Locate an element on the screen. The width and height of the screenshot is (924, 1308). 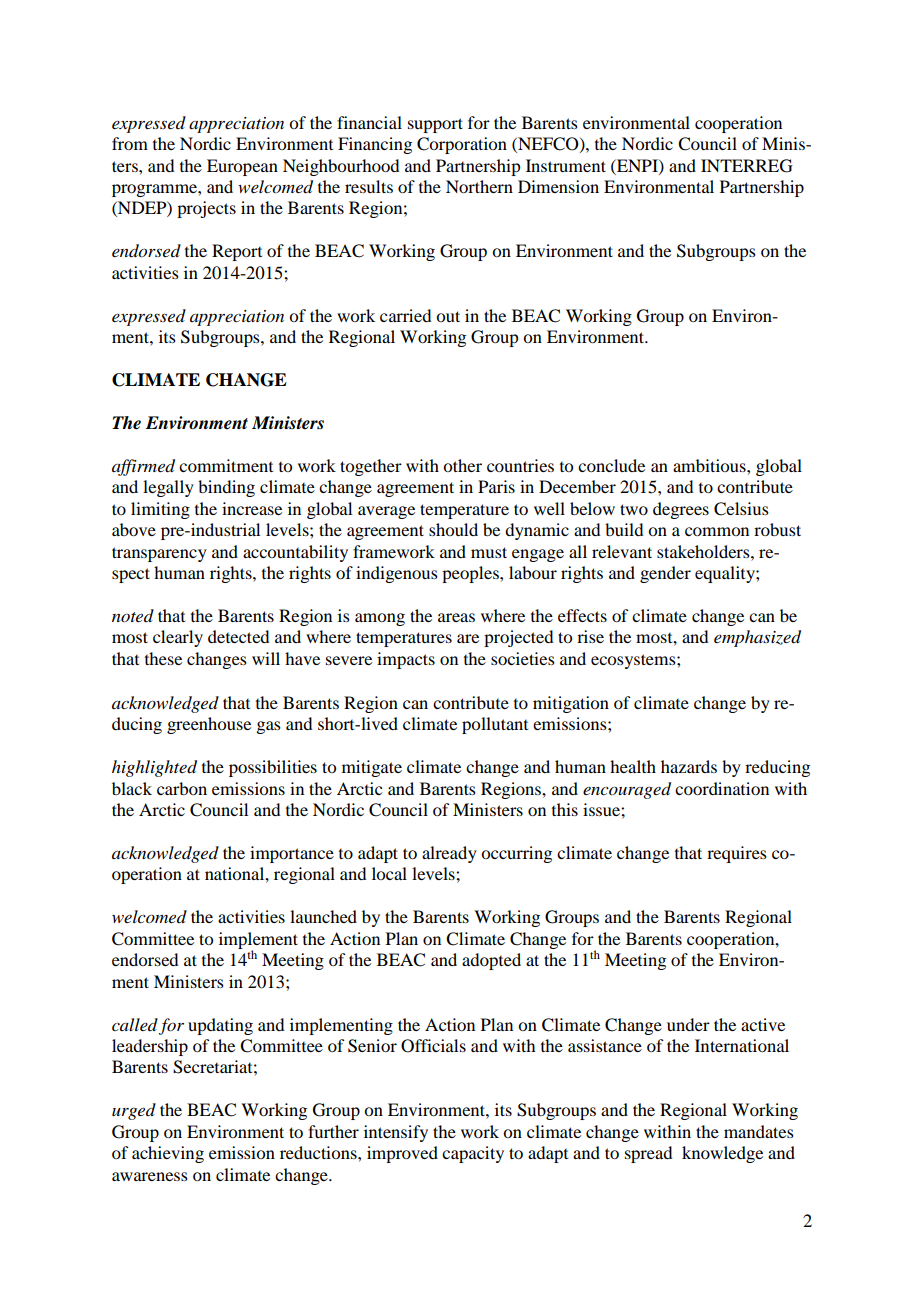
pollutant is located at coordinates (495, 725).
